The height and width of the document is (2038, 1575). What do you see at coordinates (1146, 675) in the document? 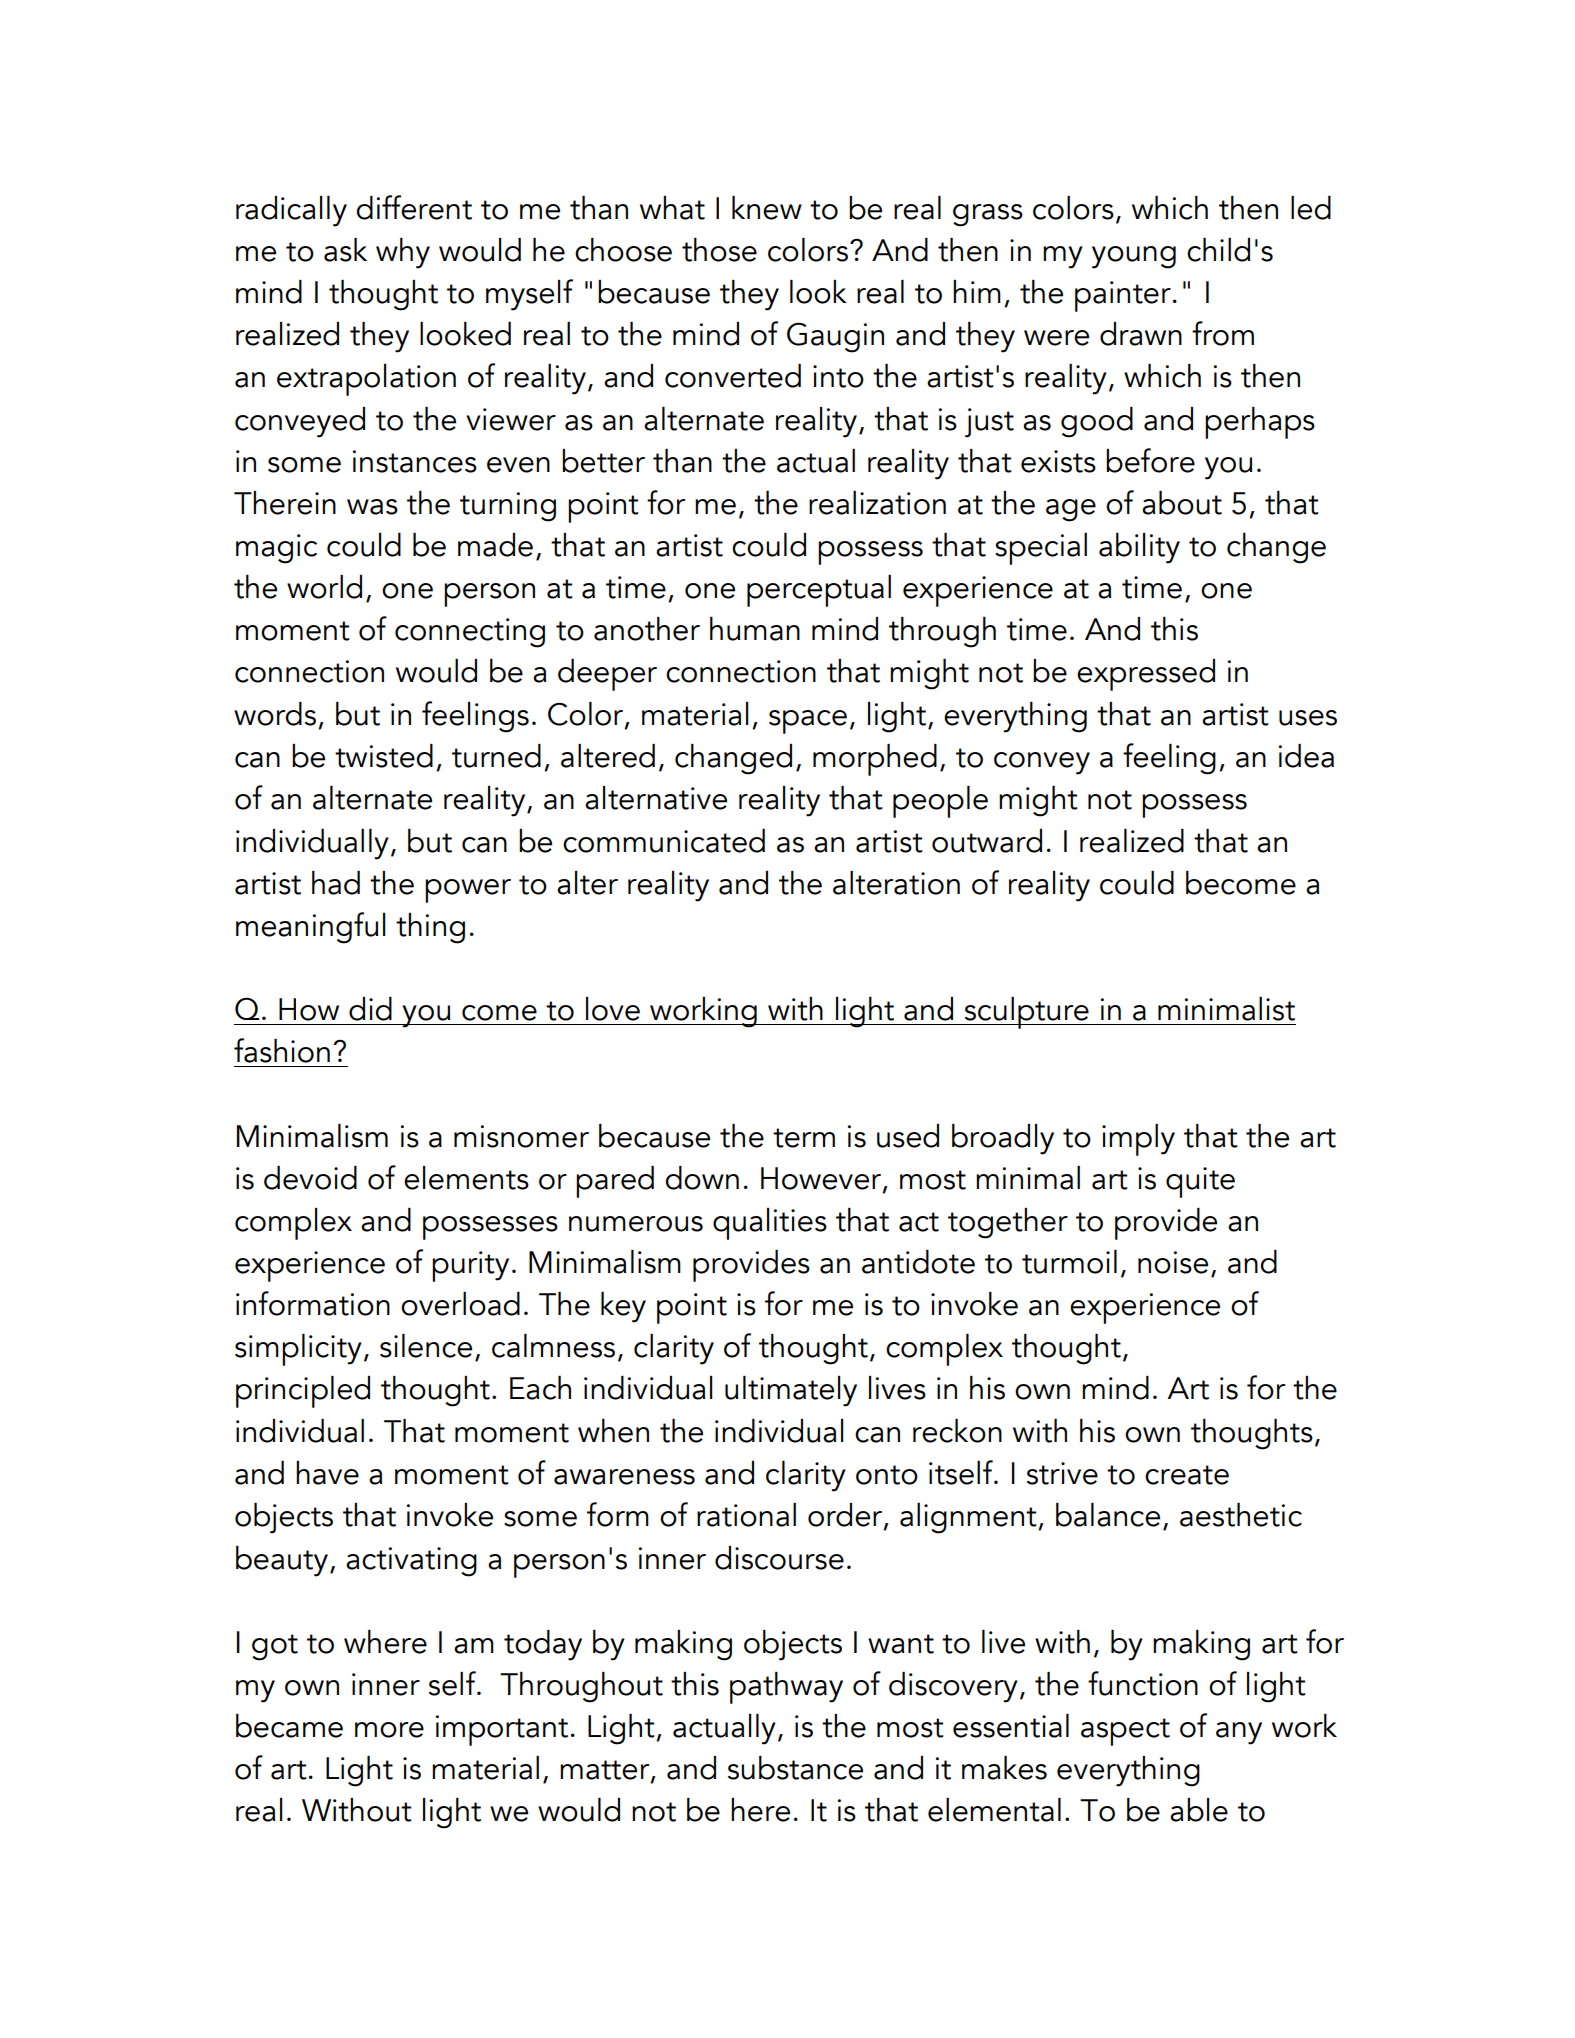
I see `expressed` at bounding box center [1146, 675].
